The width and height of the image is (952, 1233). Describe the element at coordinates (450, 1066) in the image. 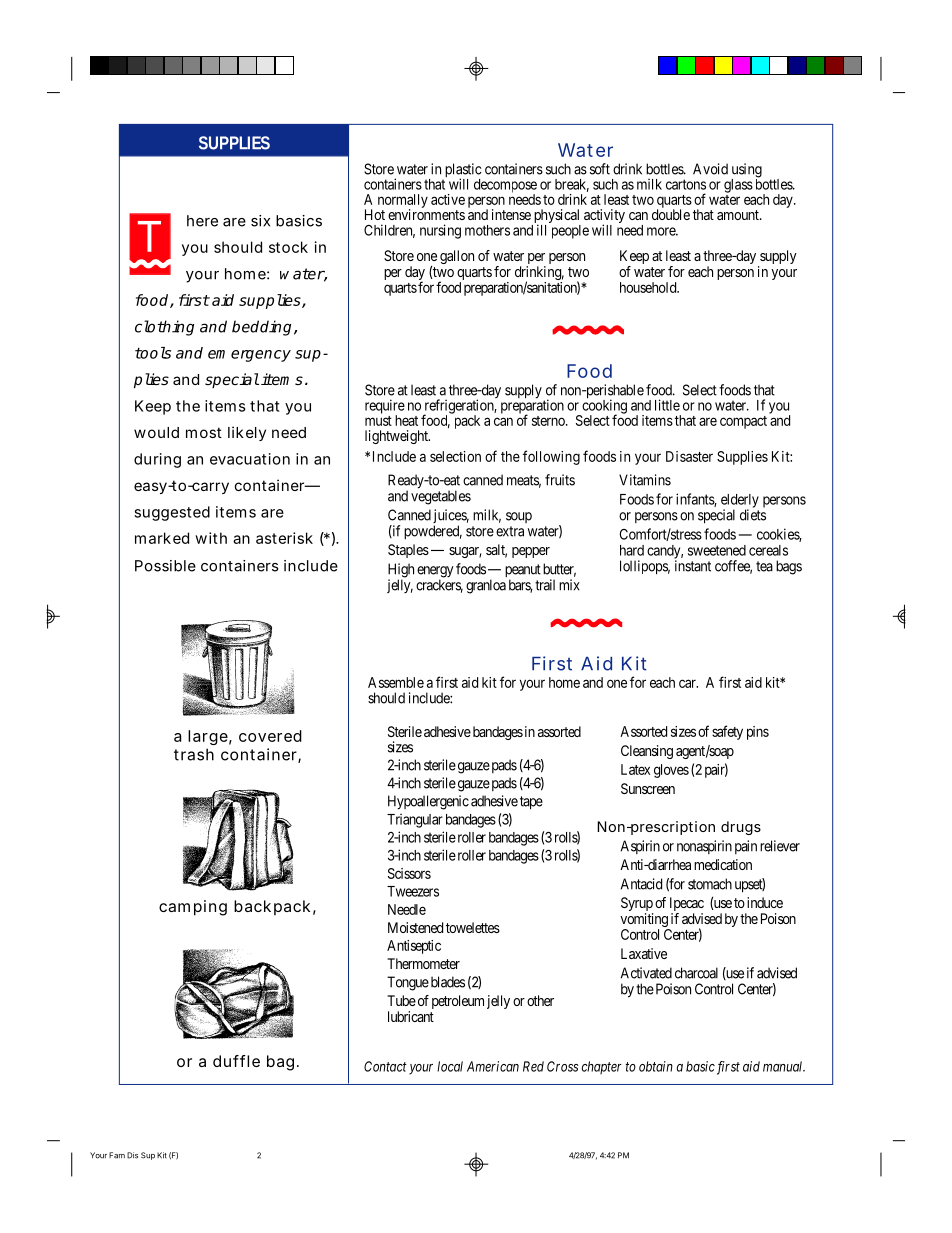

I see `local` at that location.
